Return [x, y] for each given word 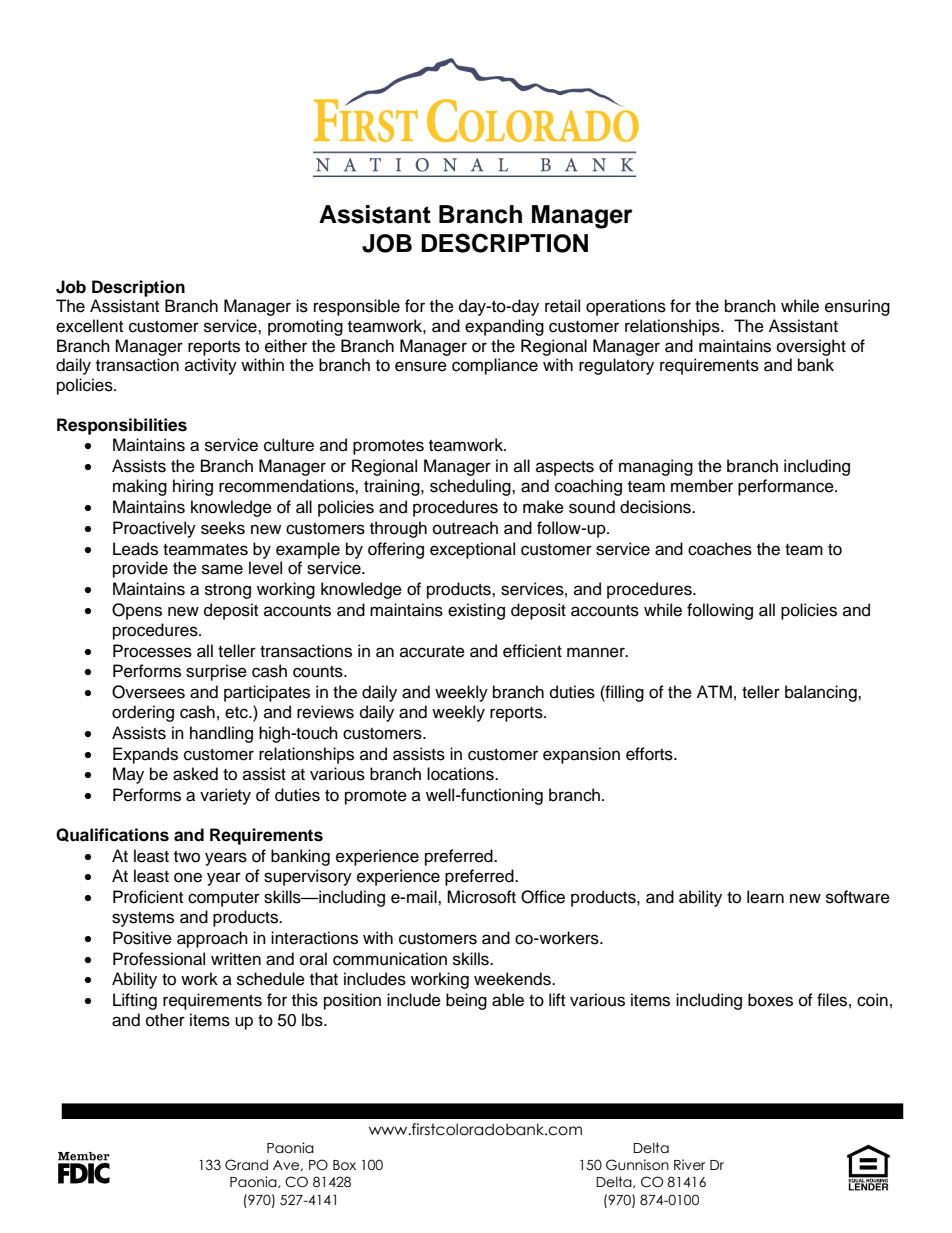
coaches [720, 549]
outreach [465, 528]
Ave [287, 1165]
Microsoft [481, 897]
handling [221, 734]
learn [765, 897]
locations [461, 774]
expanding [504, 327]
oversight [811, 347]
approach [212, 939]
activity [211, 366]
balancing [822, 693]
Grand [246, 1165]
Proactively [154, 529]
